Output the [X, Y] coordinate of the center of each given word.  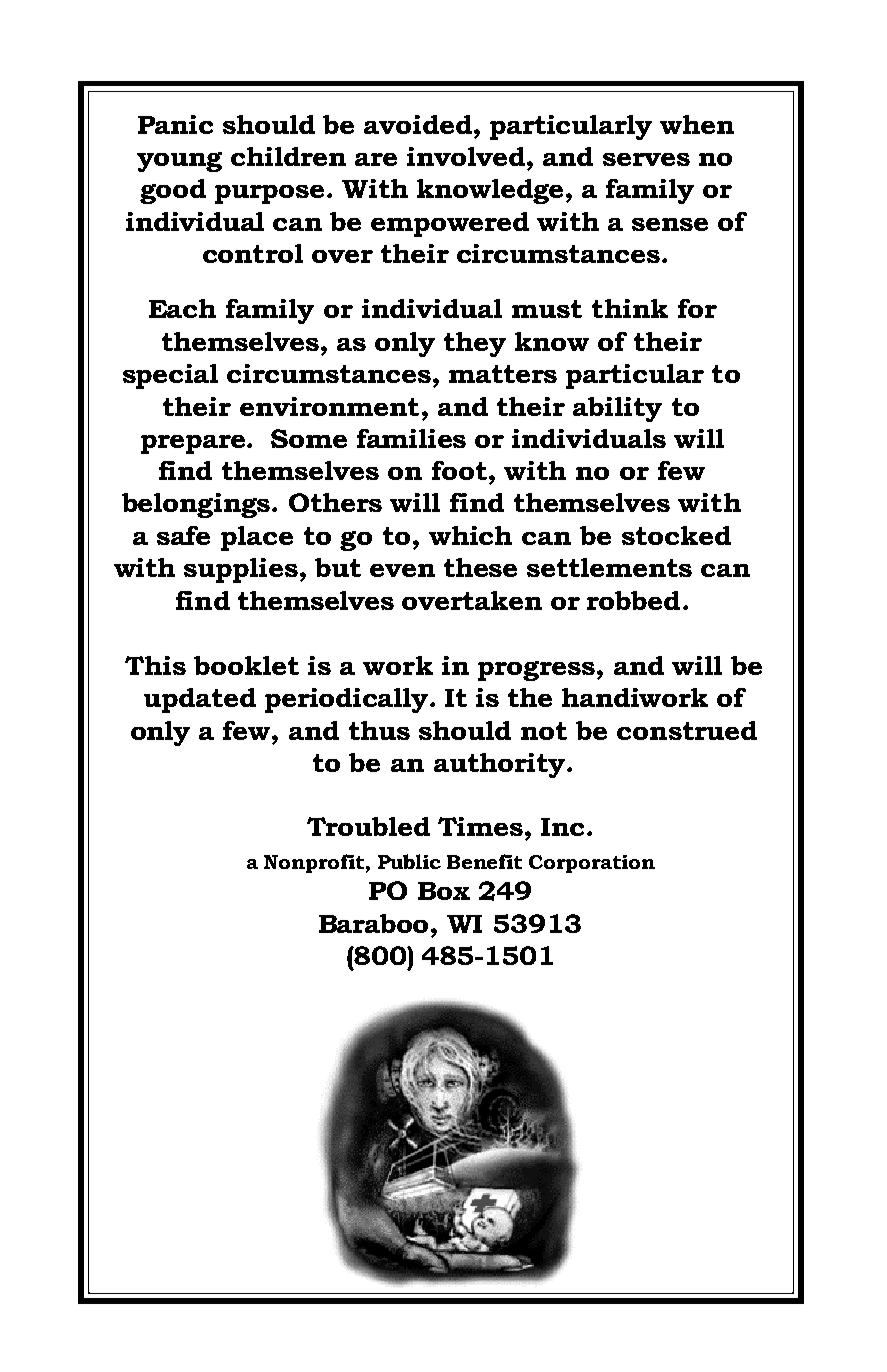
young [179, 162]
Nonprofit [314, 863]
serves [646, 159]
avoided [418, 124]
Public [409, 861]
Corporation [592, 864]
